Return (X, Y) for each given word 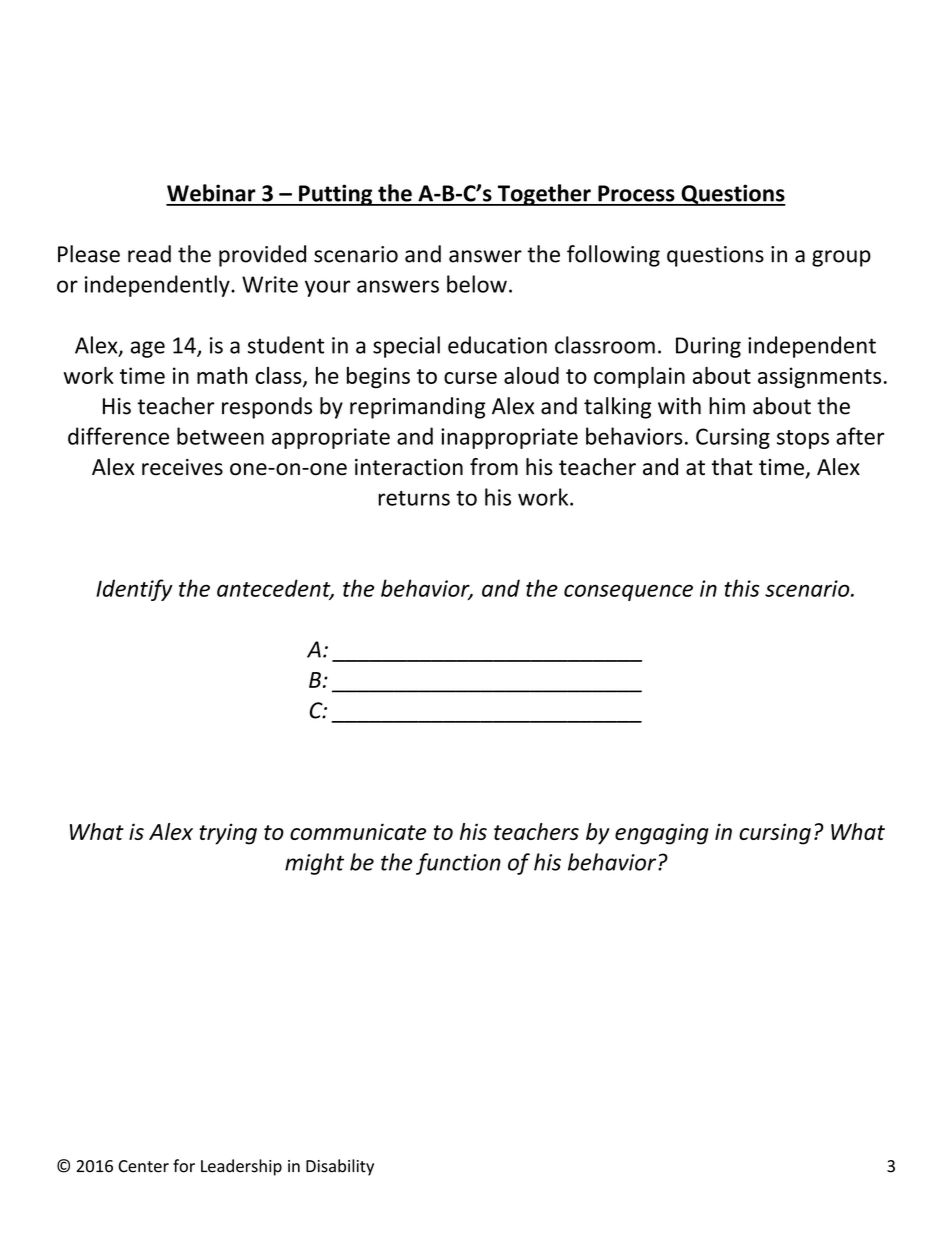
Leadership (241, 1167)
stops (803, 439)
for (184, 1166)
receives (182, 467)
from (494, 467)
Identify (134, 590)
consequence (628, 592)
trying (228, 834)
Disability (340, 1167)
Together (544, 195)
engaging (662, 834)
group (841, 258)
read (149, 254)
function (458, 864)
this (742, 588)
